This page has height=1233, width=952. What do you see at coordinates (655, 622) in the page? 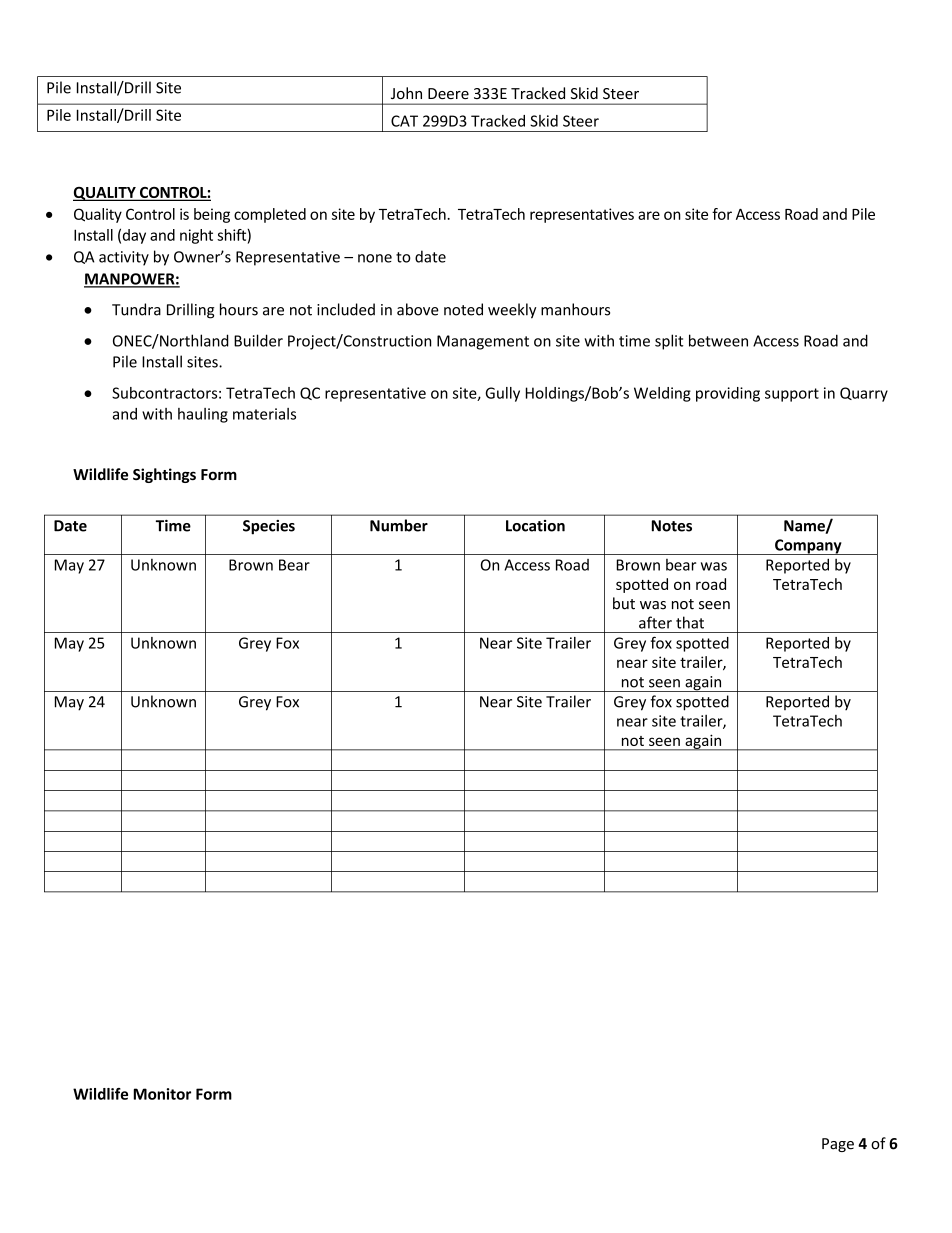
I see `after` at bounding box center [655, 622].
